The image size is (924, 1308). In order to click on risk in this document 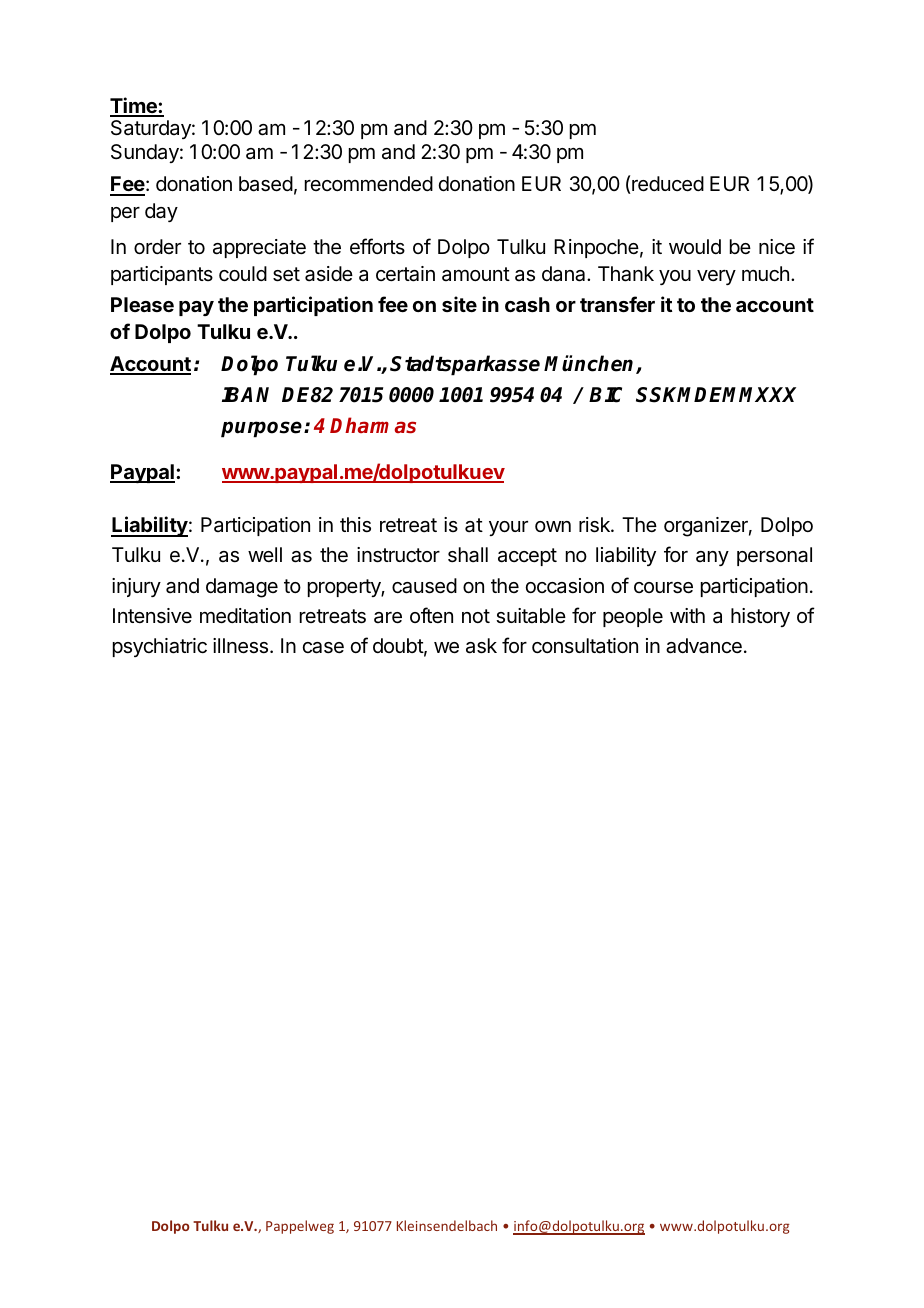, I will do `click(595, 525)`.
